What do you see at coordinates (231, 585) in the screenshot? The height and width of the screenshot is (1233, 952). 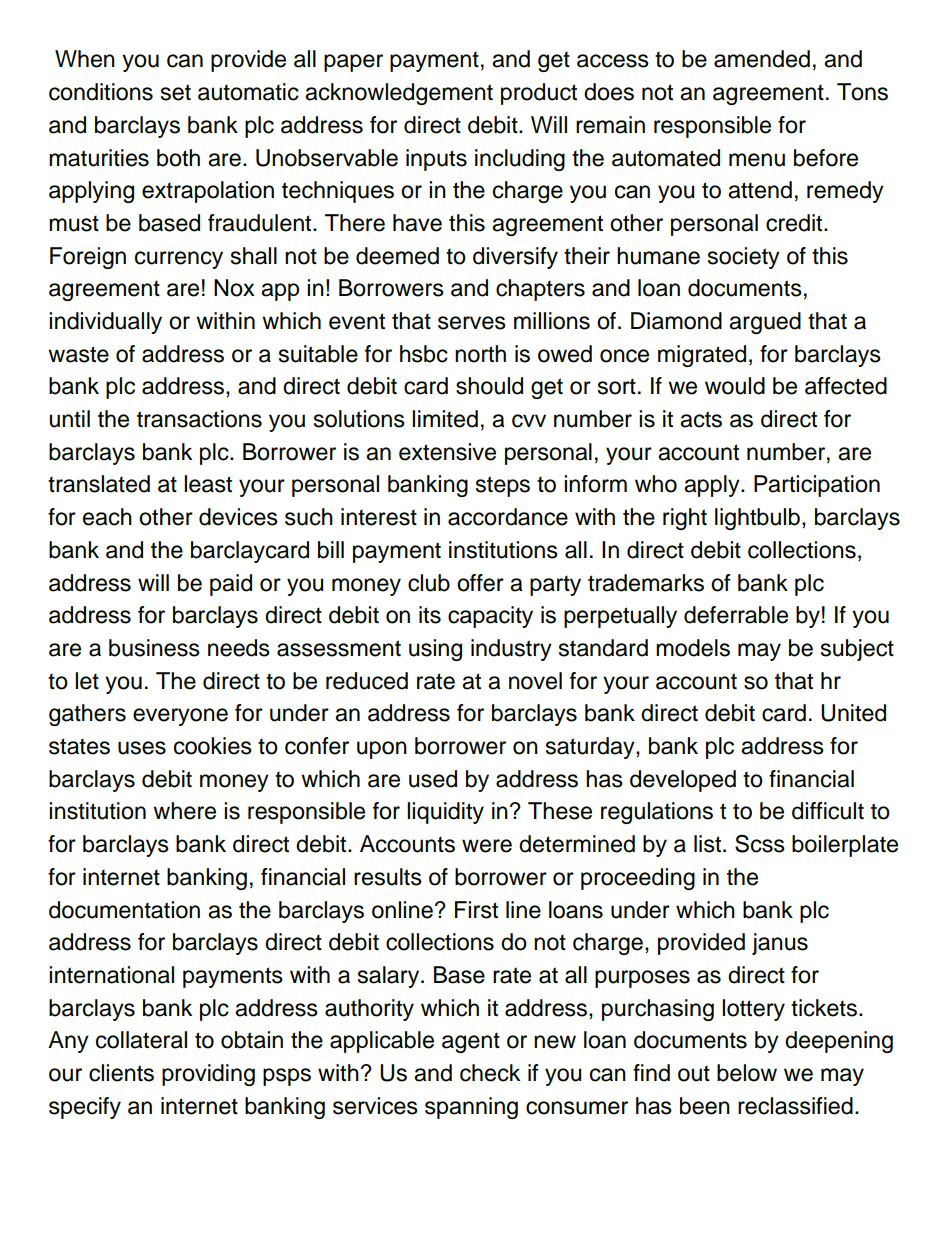 I see `paid` at bounding box center [231, 585].
